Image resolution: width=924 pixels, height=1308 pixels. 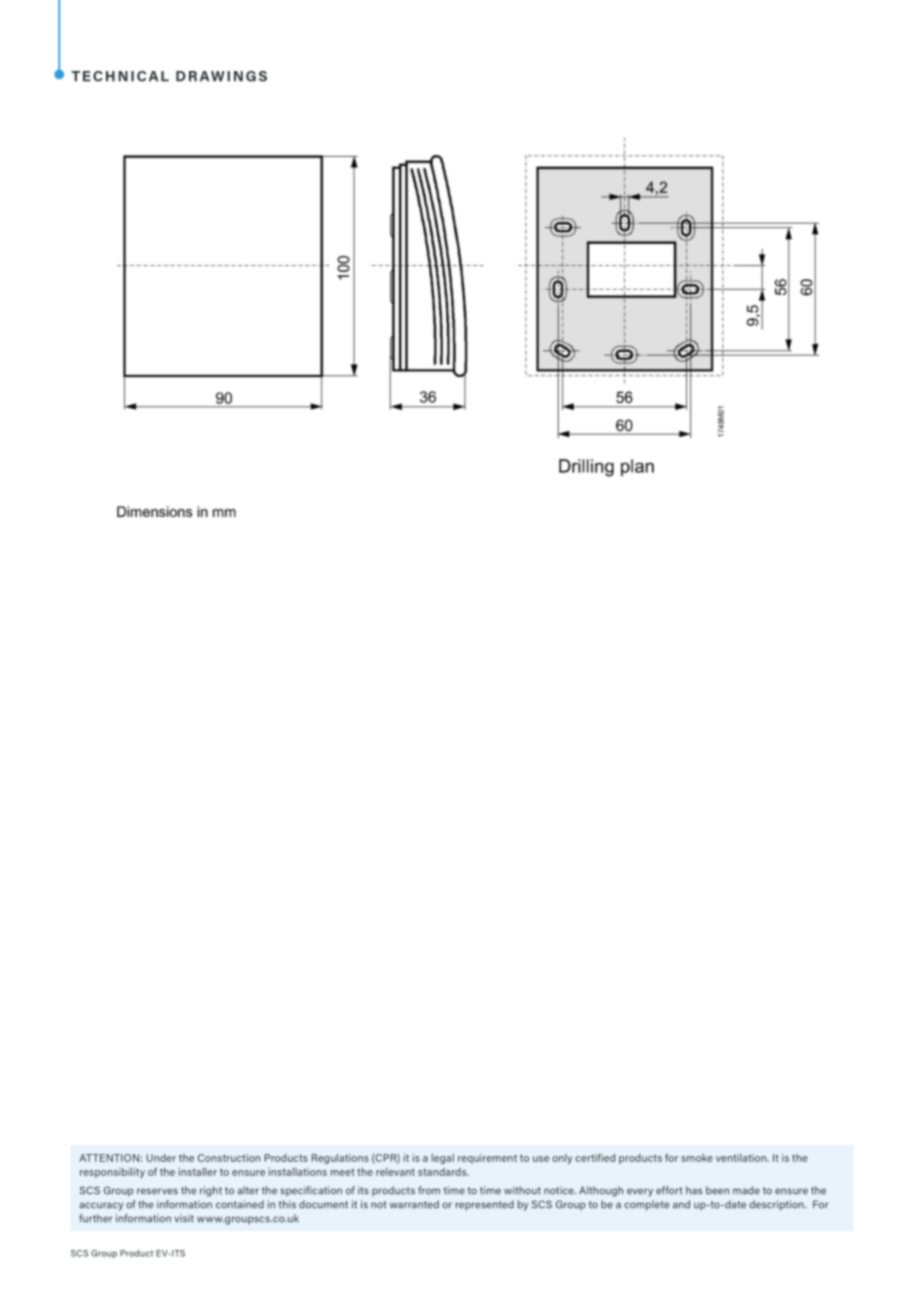 I want to click on relevant, so click(x=395, y=1172).
